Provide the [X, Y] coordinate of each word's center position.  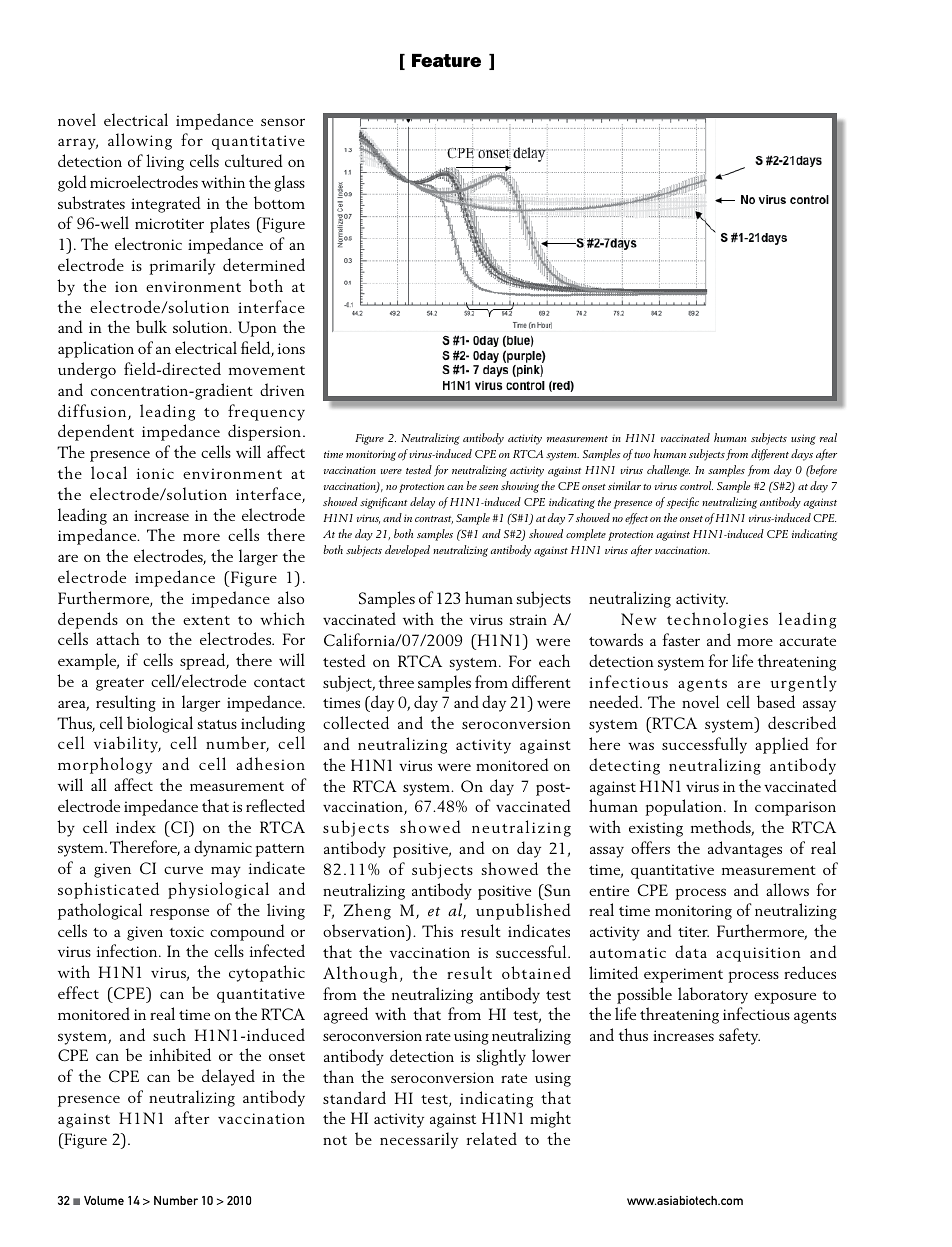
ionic [155, 473]
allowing [140, 141]
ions [291, 348]
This [437, 930]
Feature [446, 61]
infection [128, 950]
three [396, 681]
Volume [104, 1200]
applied [782, 745]
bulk [151, 326]
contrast [434, 520]
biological [160, 724]
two [642, 455]
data [691, 951]
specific [683, 503]
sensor [283, 122]
